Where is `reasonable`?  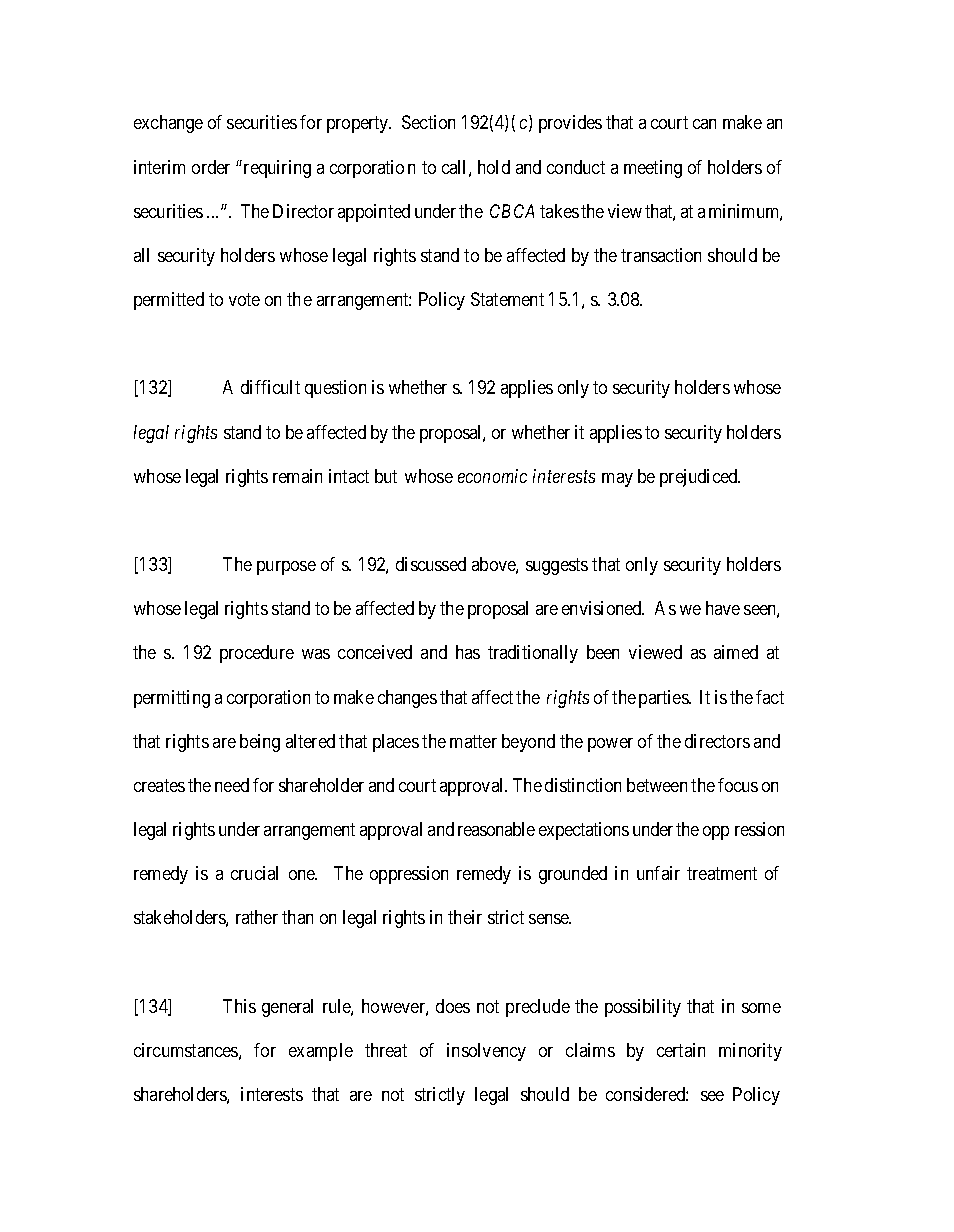
reasonable is located at coordinates (496, 829).
